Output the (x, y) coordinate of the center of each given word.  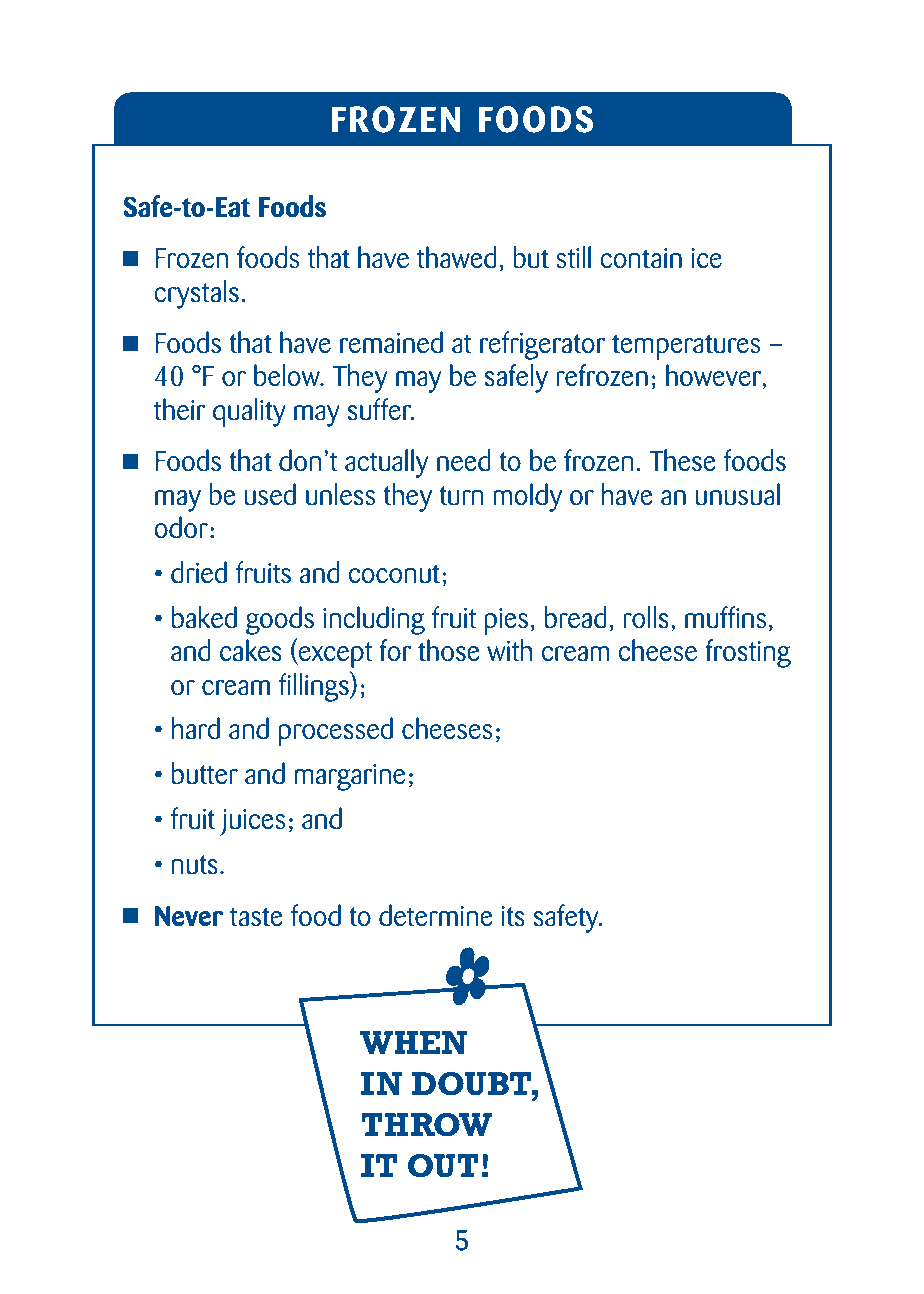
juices (252, 822)
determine (436, 915)
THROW (427, 1124)
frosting (748, 653)
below (288, 375)
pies (506, 621)
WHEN (413, 1042)
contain (641, 258)
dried (199, 572)
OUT (443, 1165)
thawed (457, 257)
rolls (646, 617)
